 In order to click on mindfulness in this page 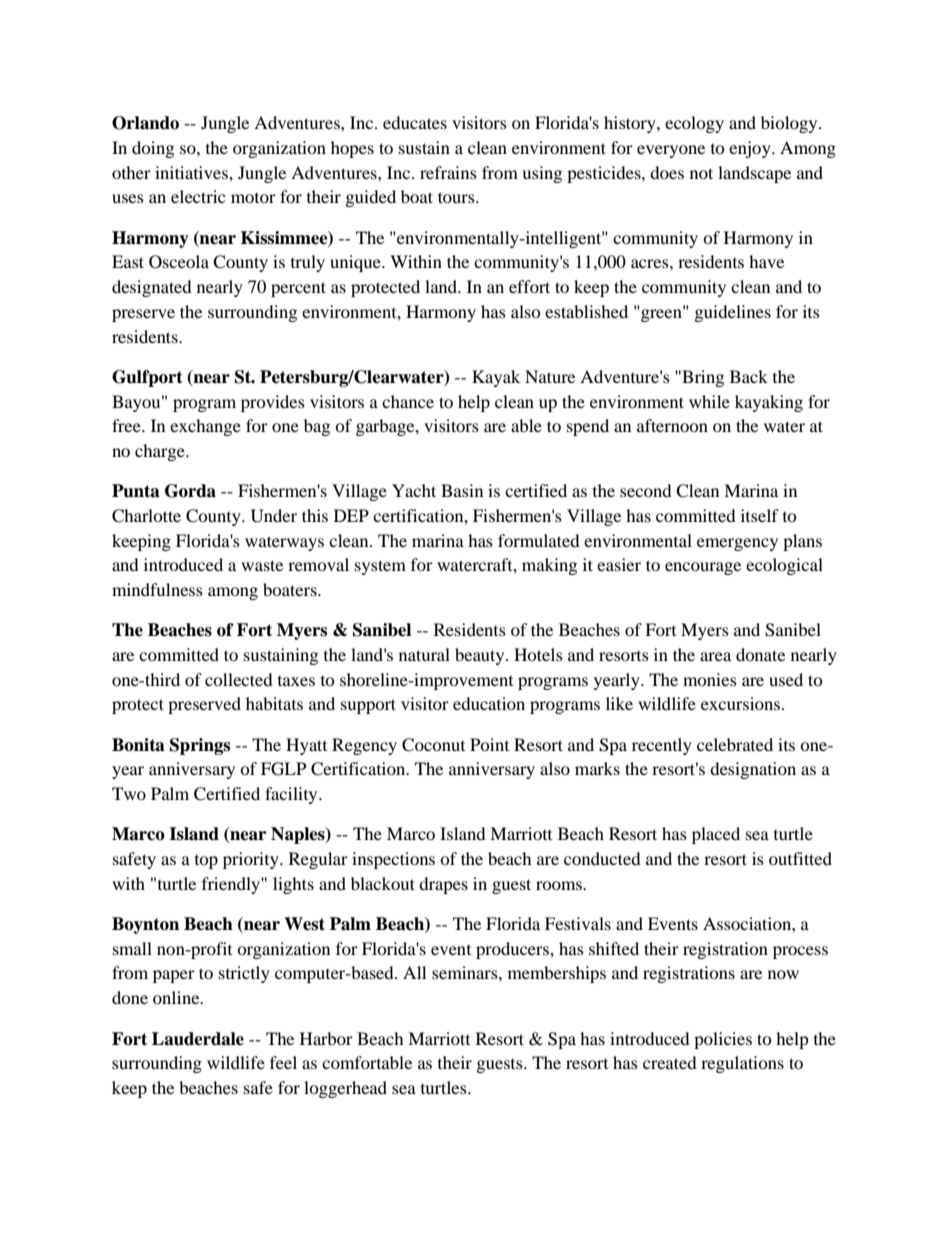, I will do `click(157, 589)`.
